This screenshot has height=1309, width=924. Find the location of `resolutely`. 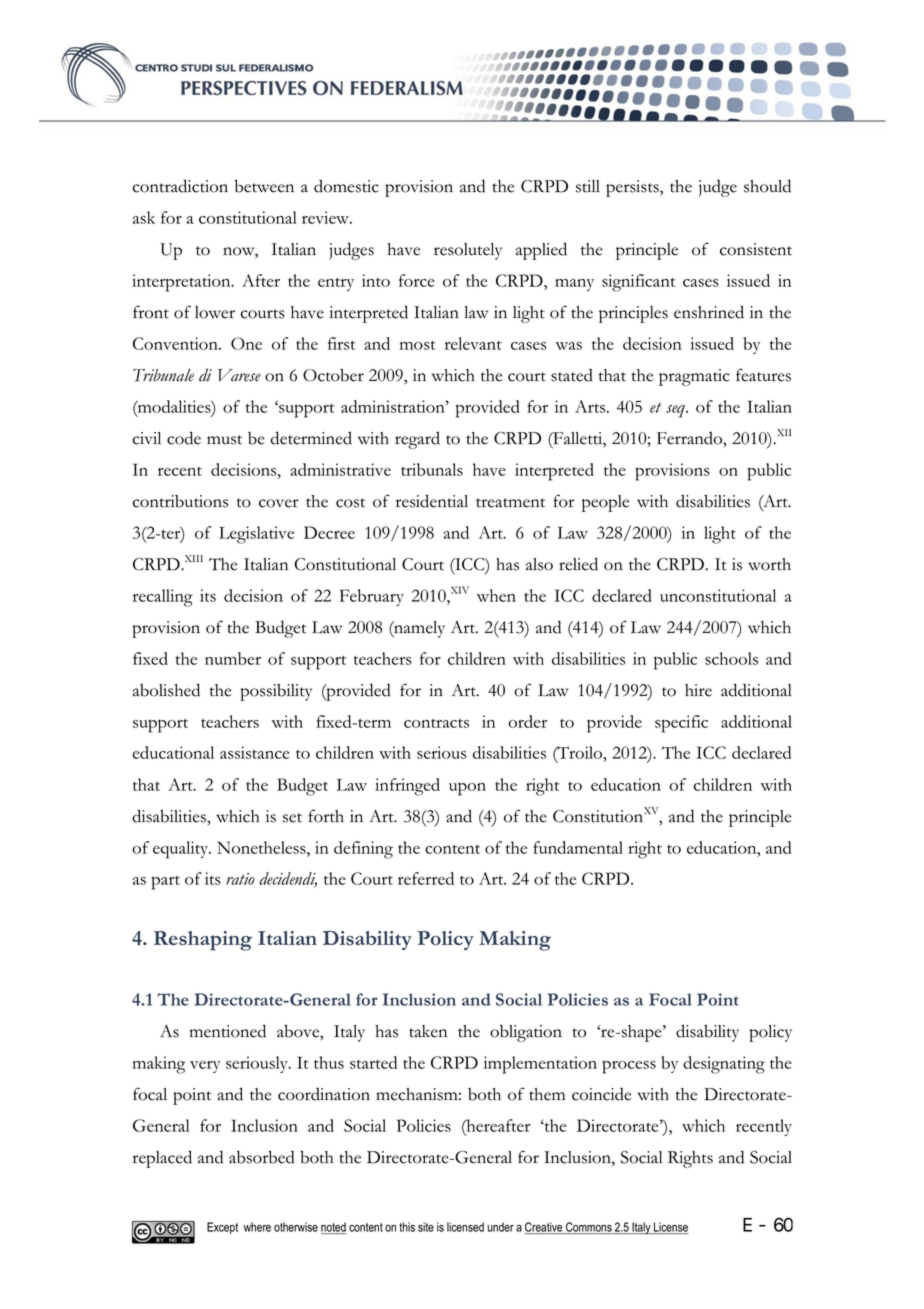

resolutely is located at coordinates (468, 251).
